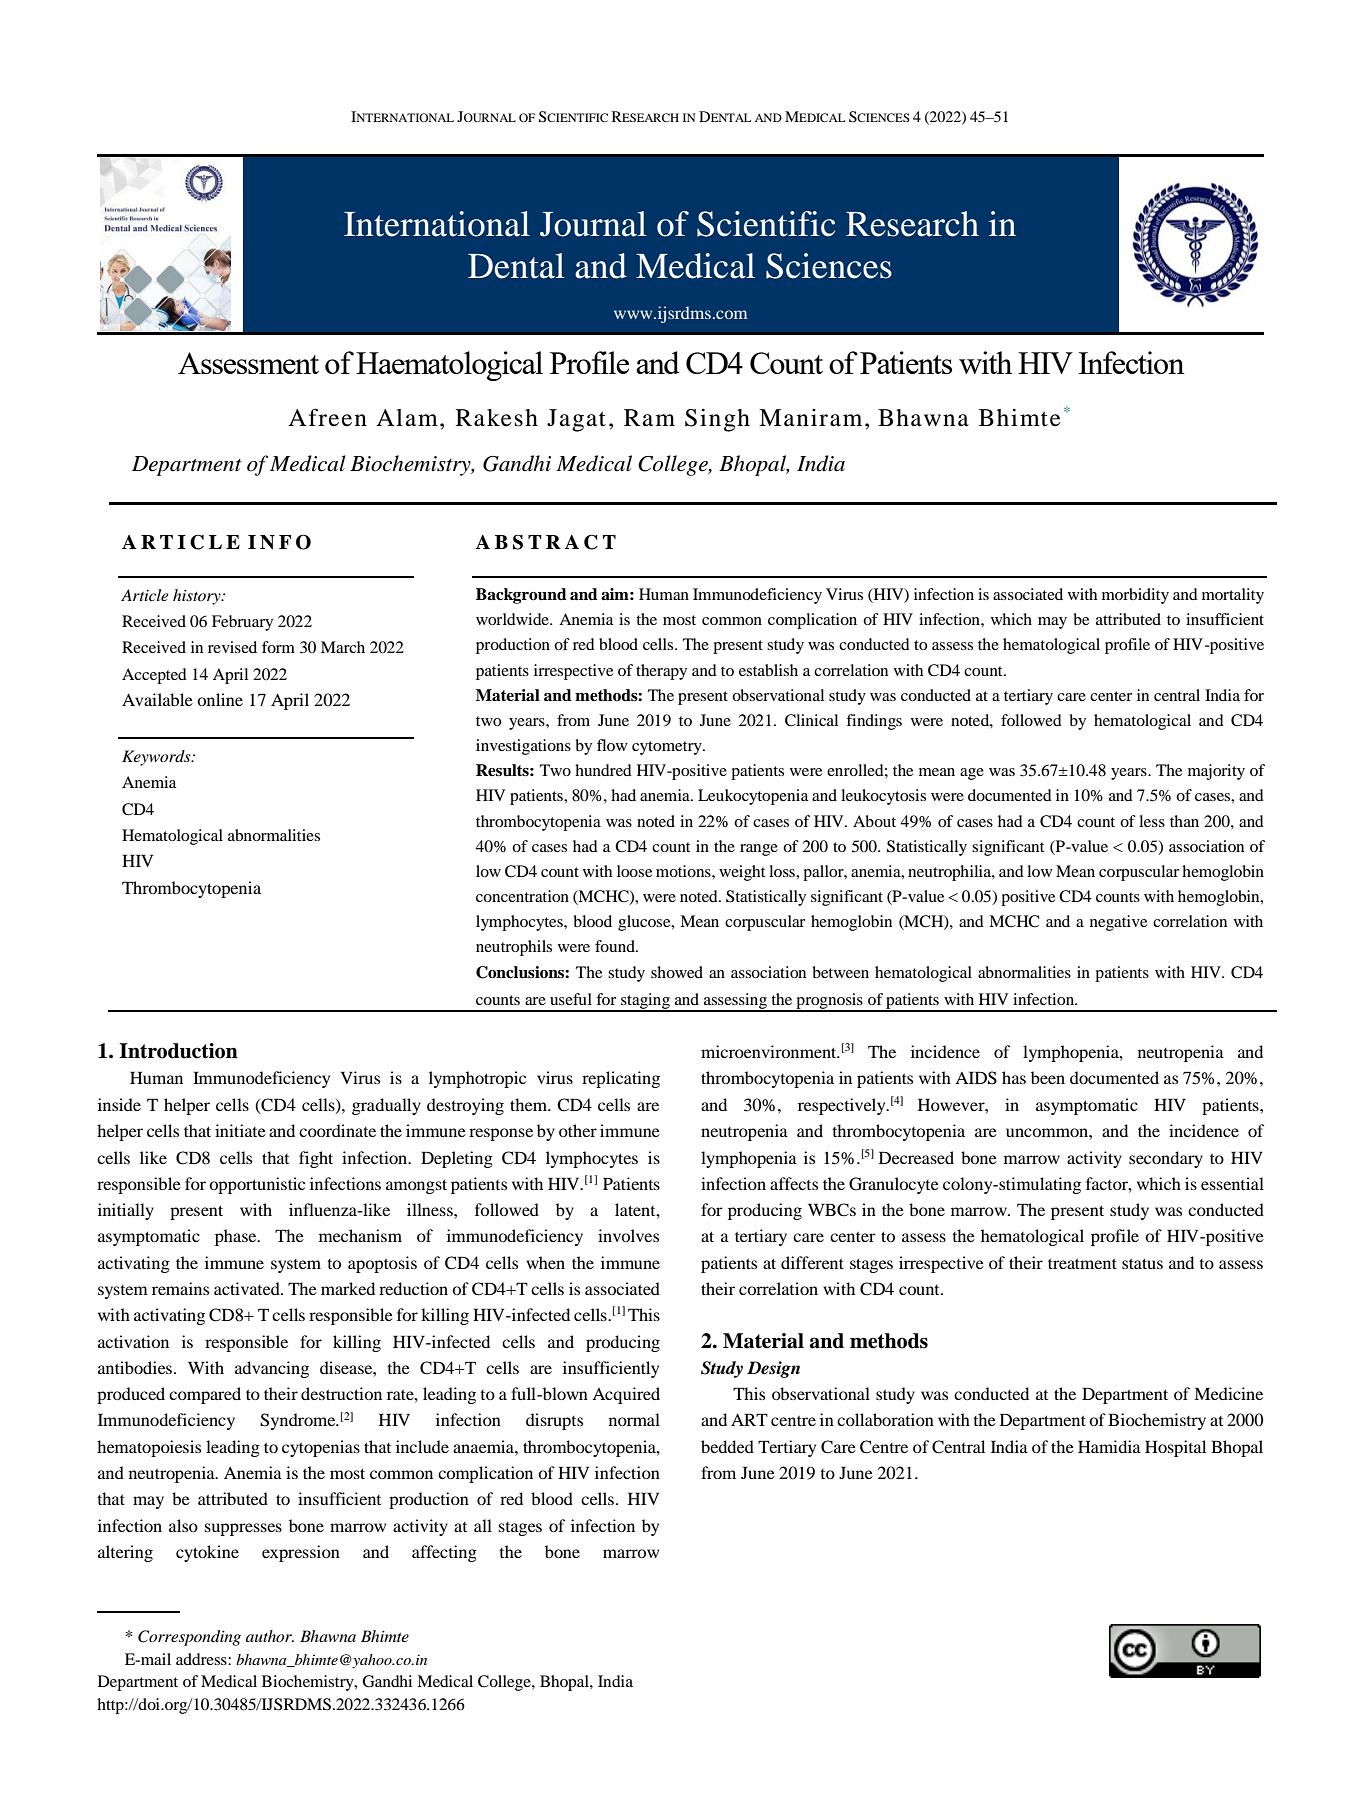 The height and width of the screenshot is (1815, 1361). I want to click on Alam, so click(407, 418).
